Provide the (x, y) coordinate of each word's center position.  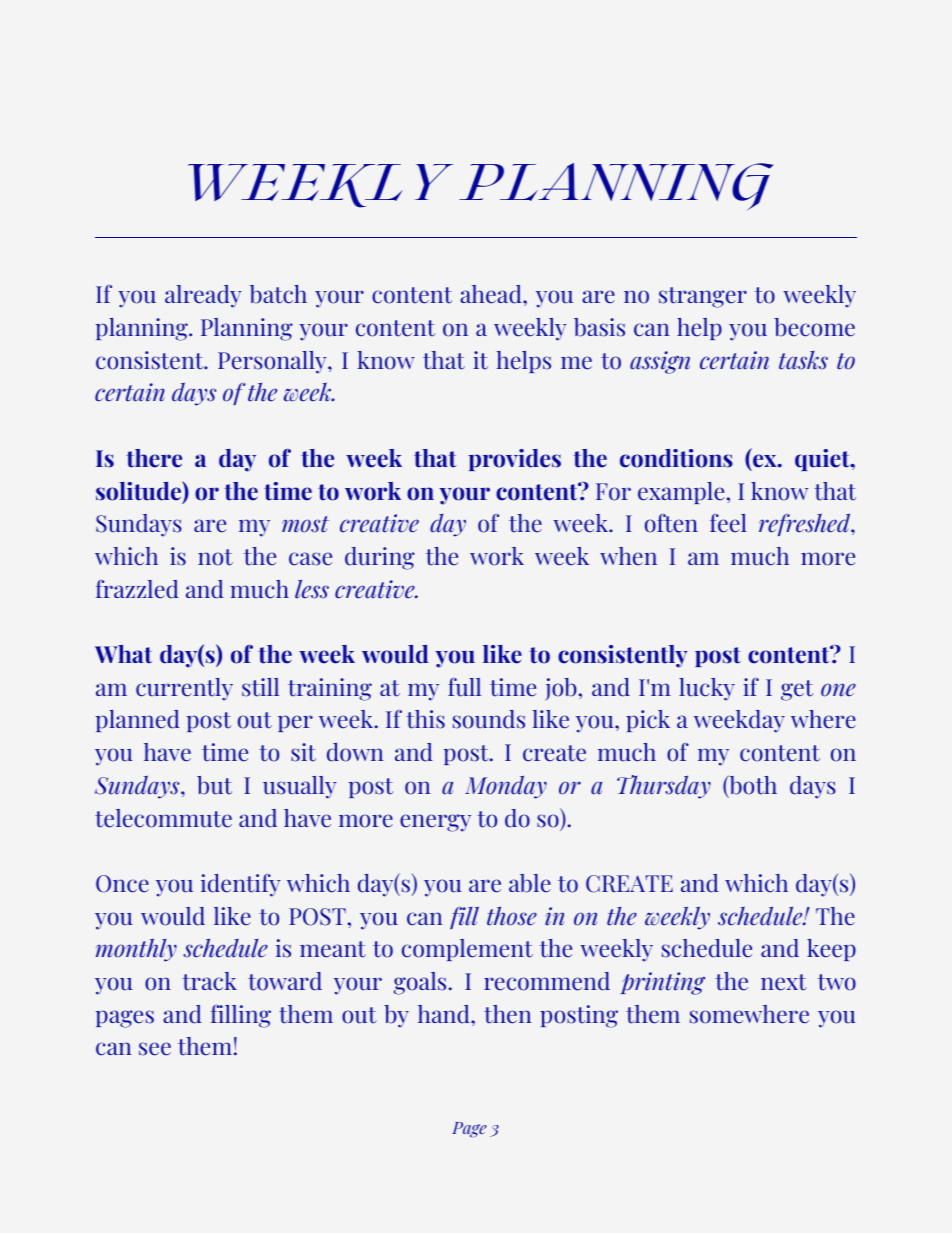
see (155, 1049)
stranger (703, 297)
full (464, 687)
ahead (492, 294)
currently (184, 689)
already (203, 296)
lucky (707, 689)
